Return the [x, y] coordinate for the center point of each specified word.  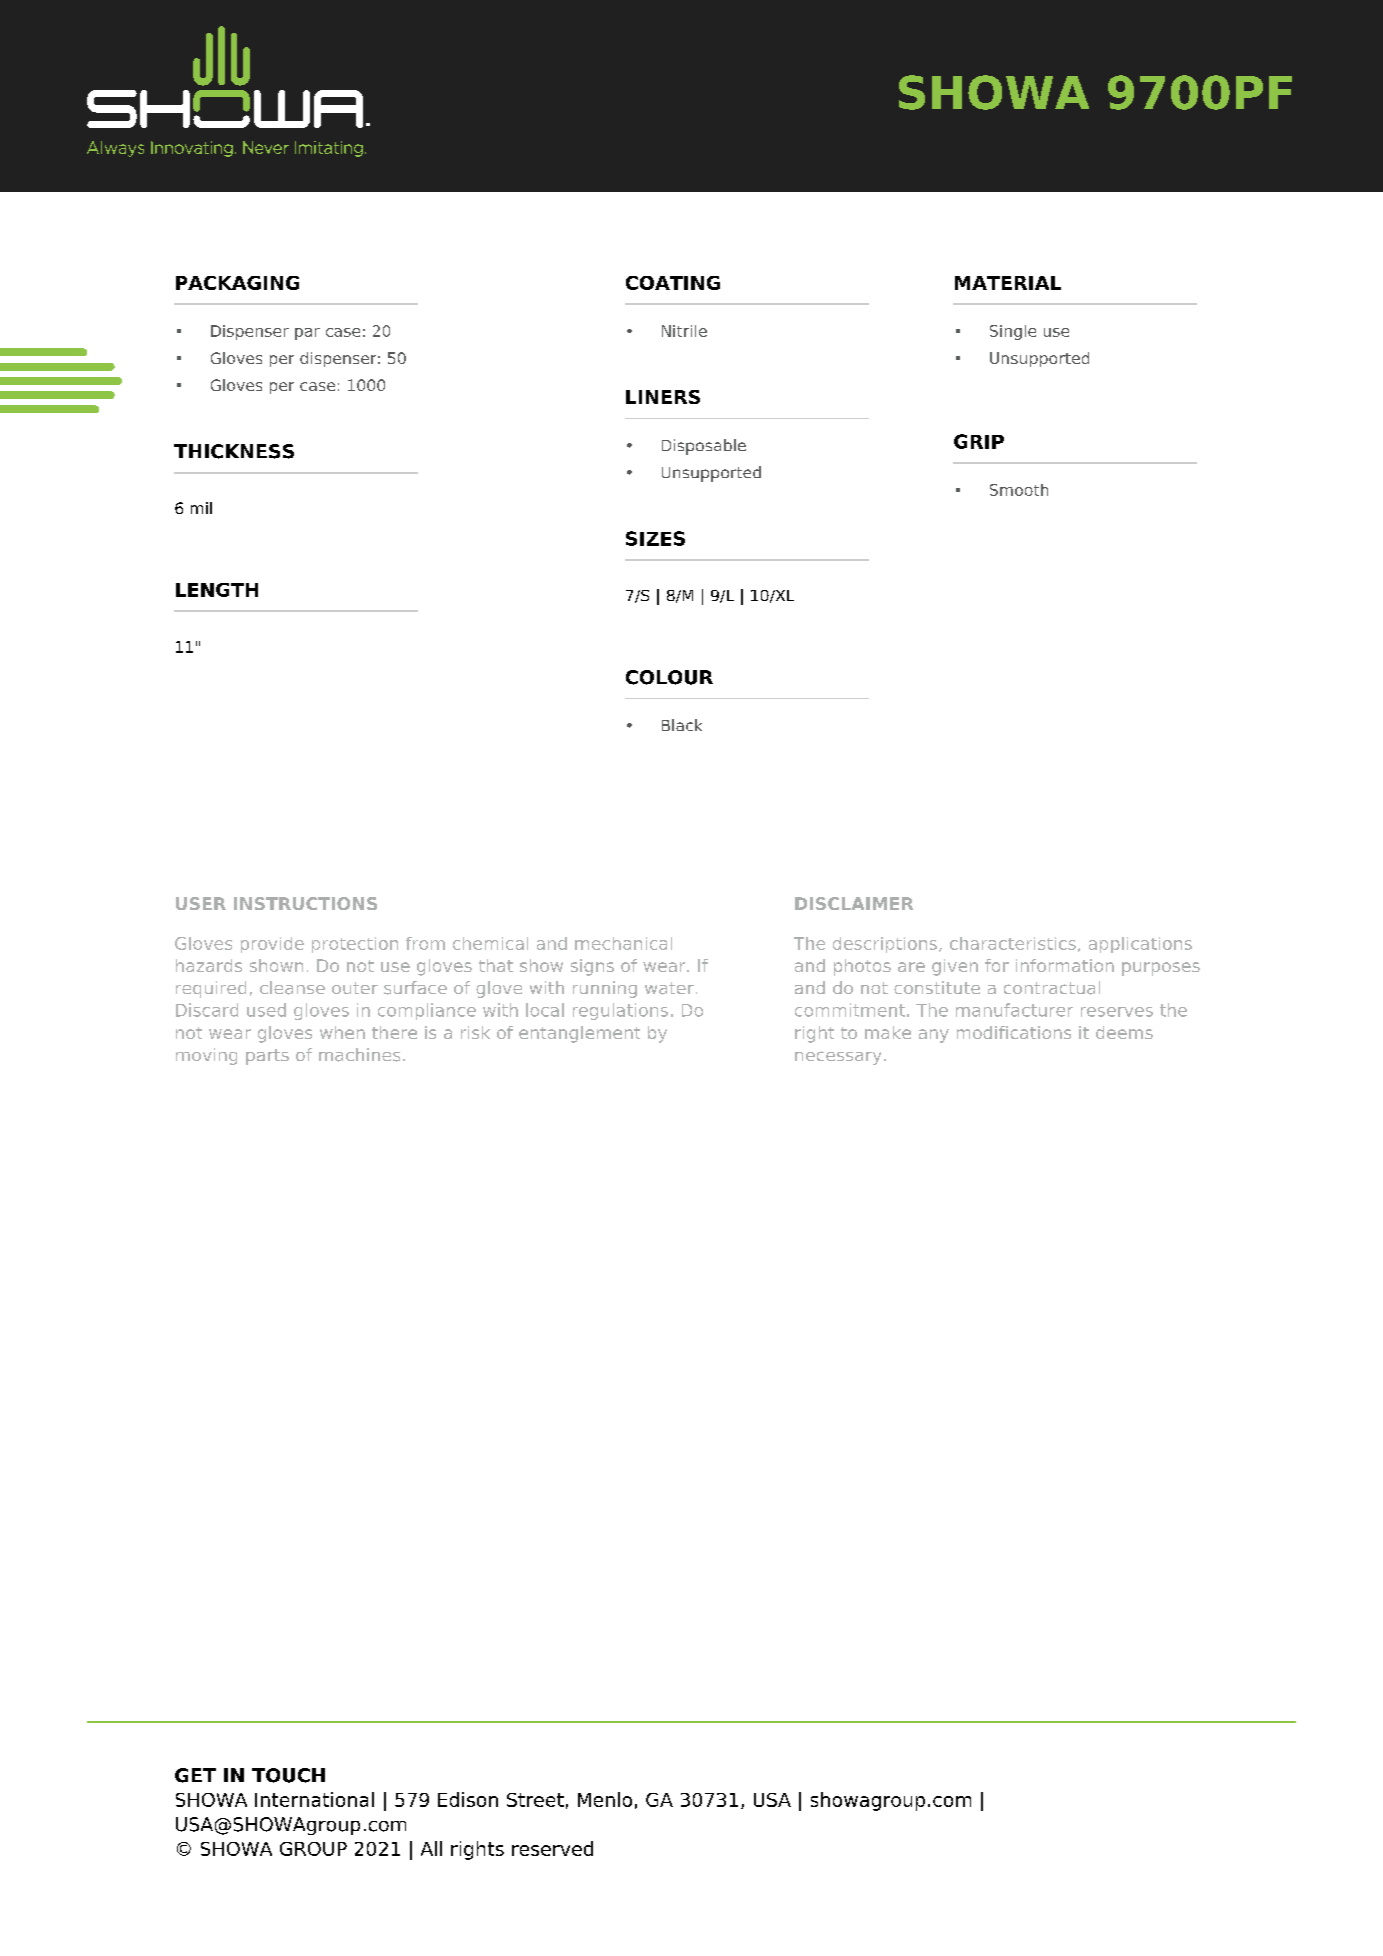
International [314, 1799]
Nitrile [684, 331]
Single [1013, 332]
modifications [1014, 1032]
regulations [620, 1011]
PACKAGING [237, 283]
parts [267, 1057]
